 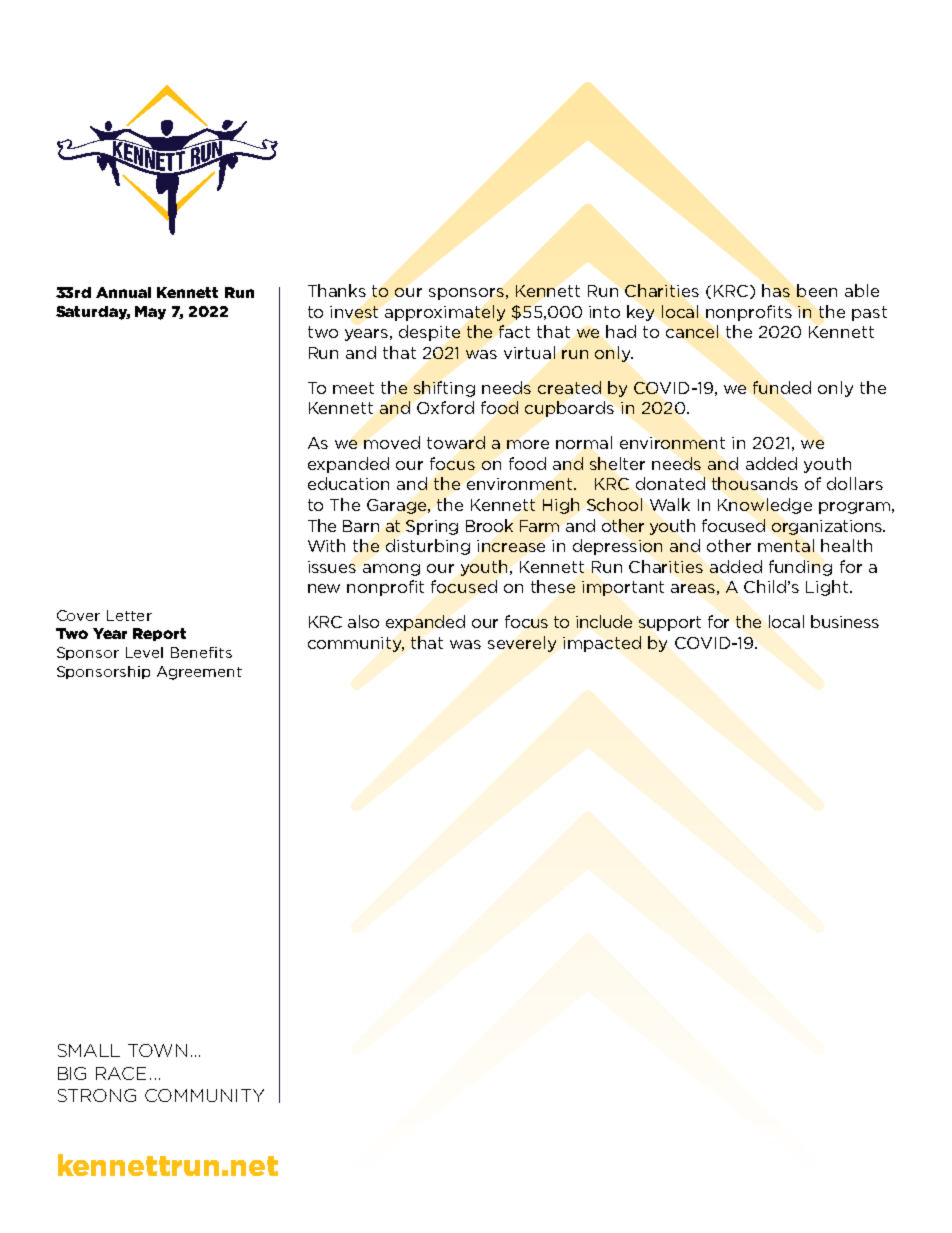 What do you see at coordinates (670, 623) in the screenshot?
I see `support` at bounding box center [670, 623].
